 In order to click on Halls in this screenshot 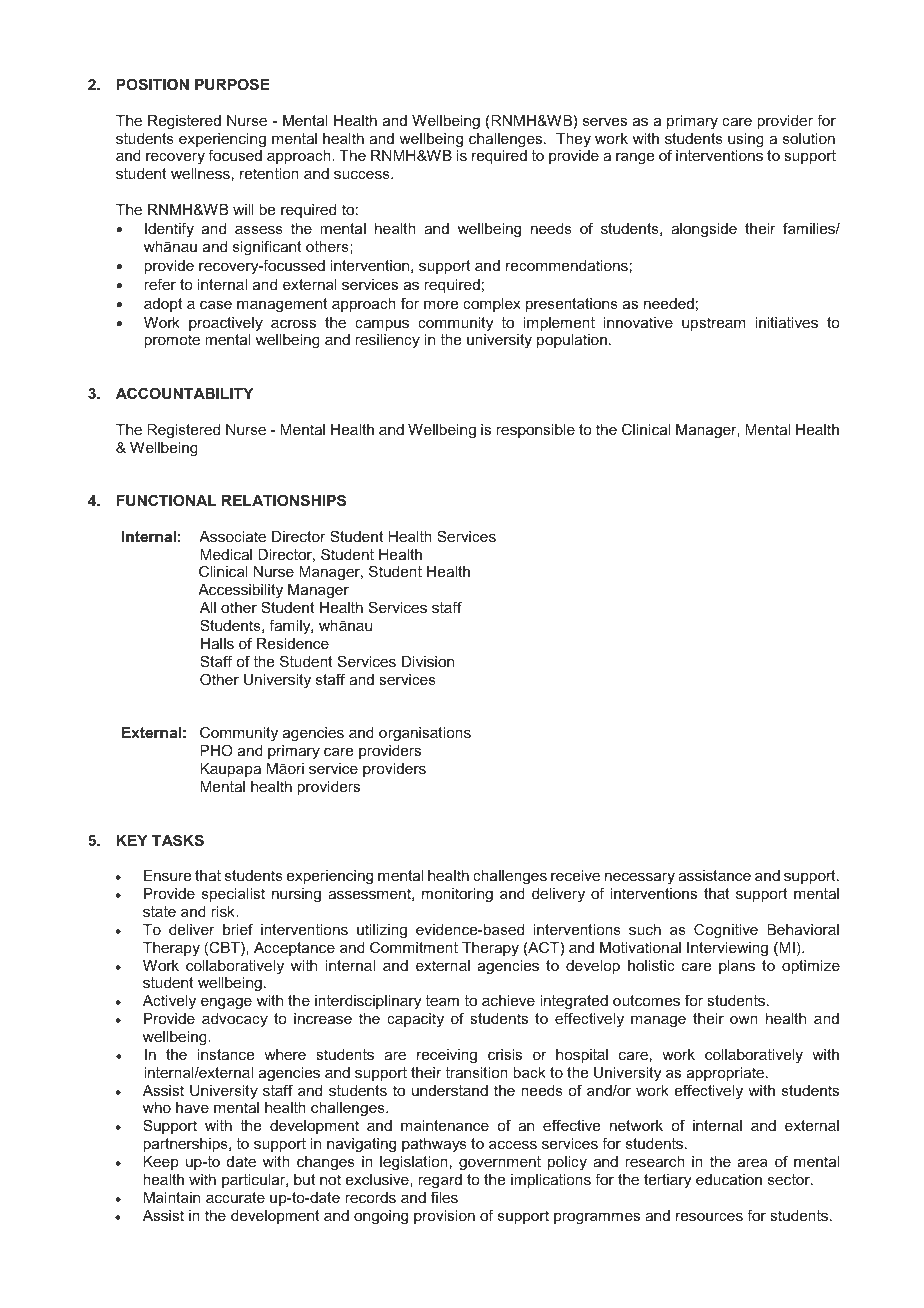, I will do `click(217, 643)`.
